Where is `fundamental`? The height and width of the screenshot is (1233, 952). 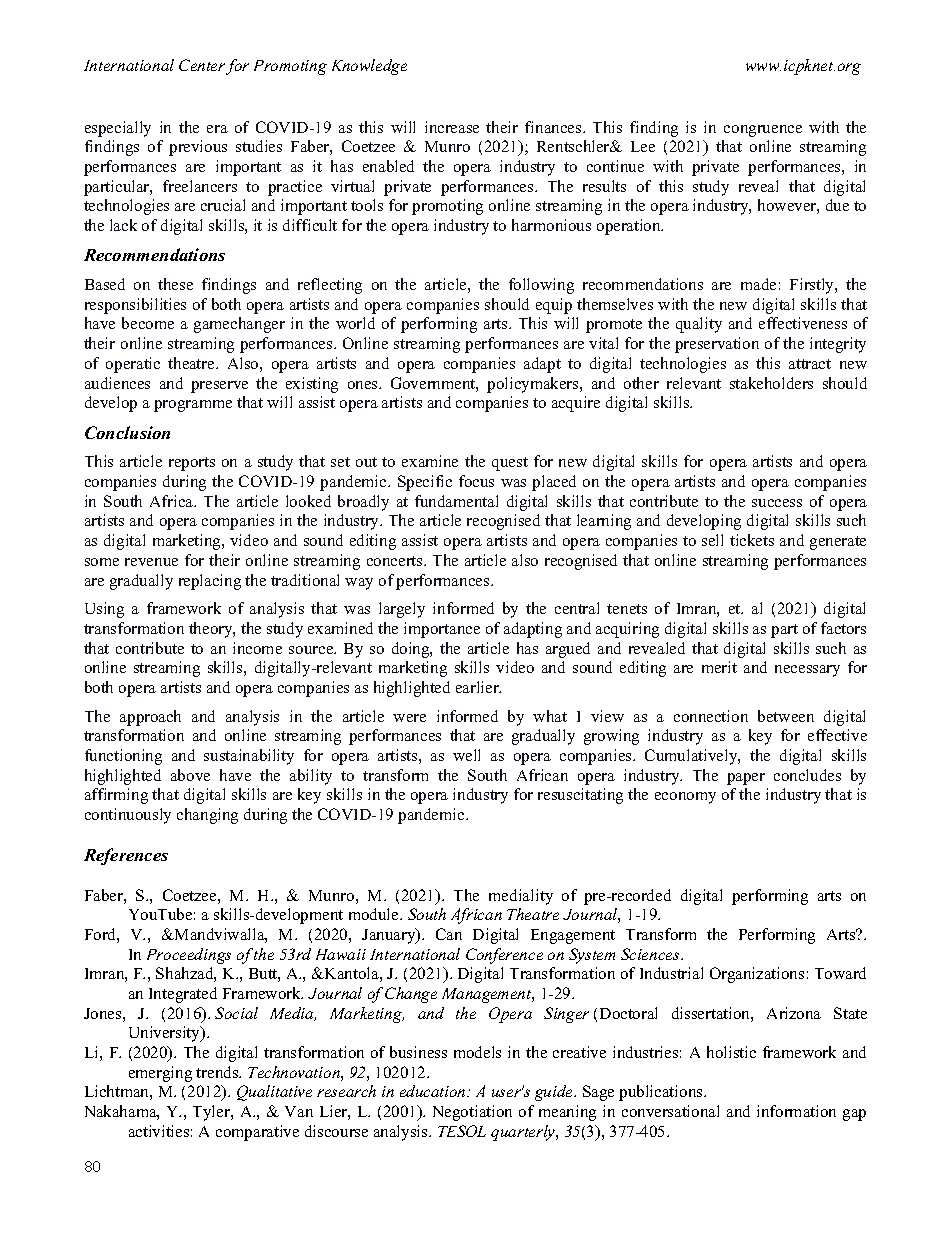 fundamental is located at coordinates (456, 501).
